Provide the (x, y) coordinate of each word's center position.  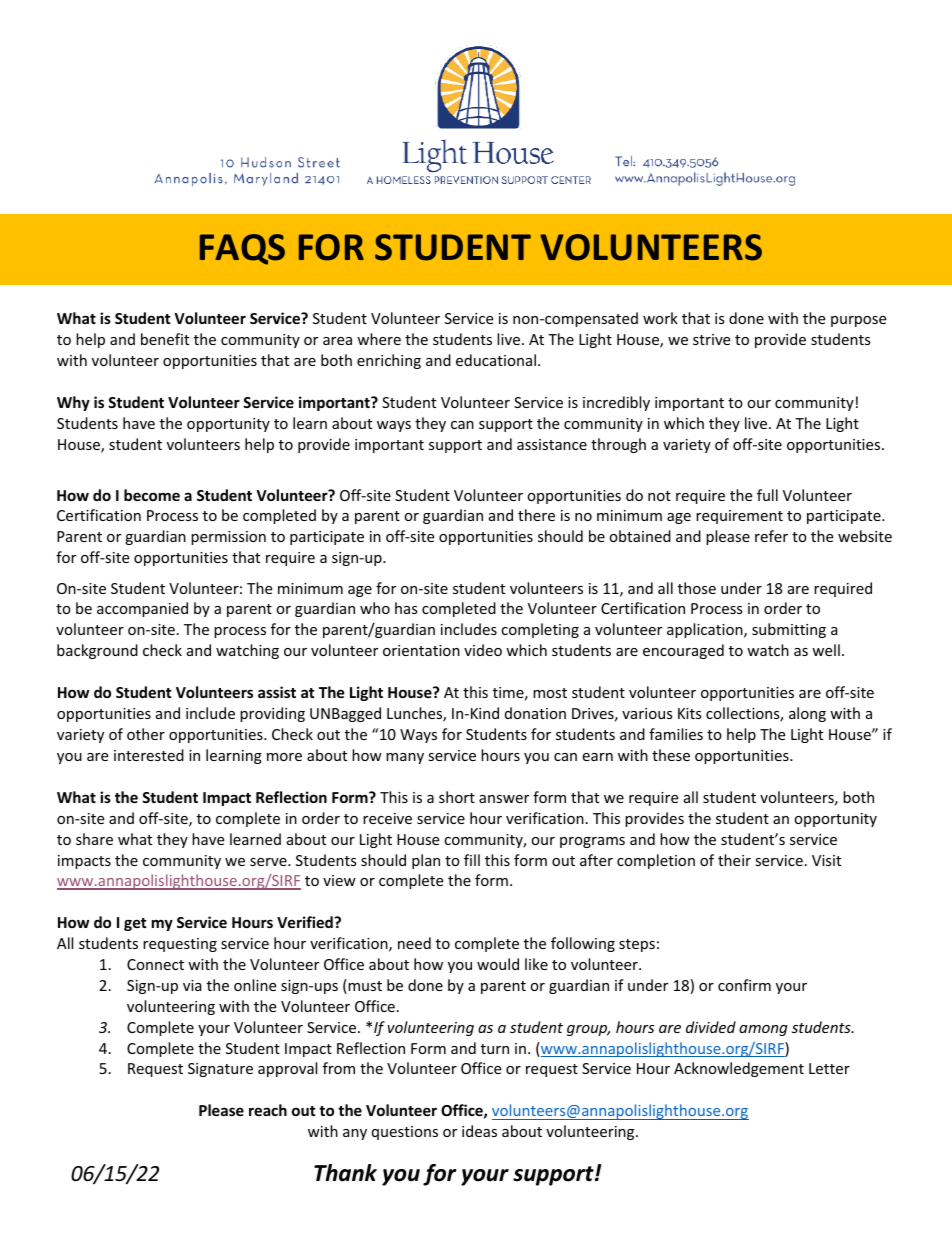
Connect (155, 964)
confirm (744, 985)
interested (149, 755)
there (536, 515)
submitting (789, 630)
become (152, 495)
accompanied (142, 609)
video (483, 650)
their (734, 860)
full (767, 495)
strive (711, 339)
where (379, 339)
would (498, 964)
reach (268, 1110)
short (457, 797)
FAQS (242, 249)
